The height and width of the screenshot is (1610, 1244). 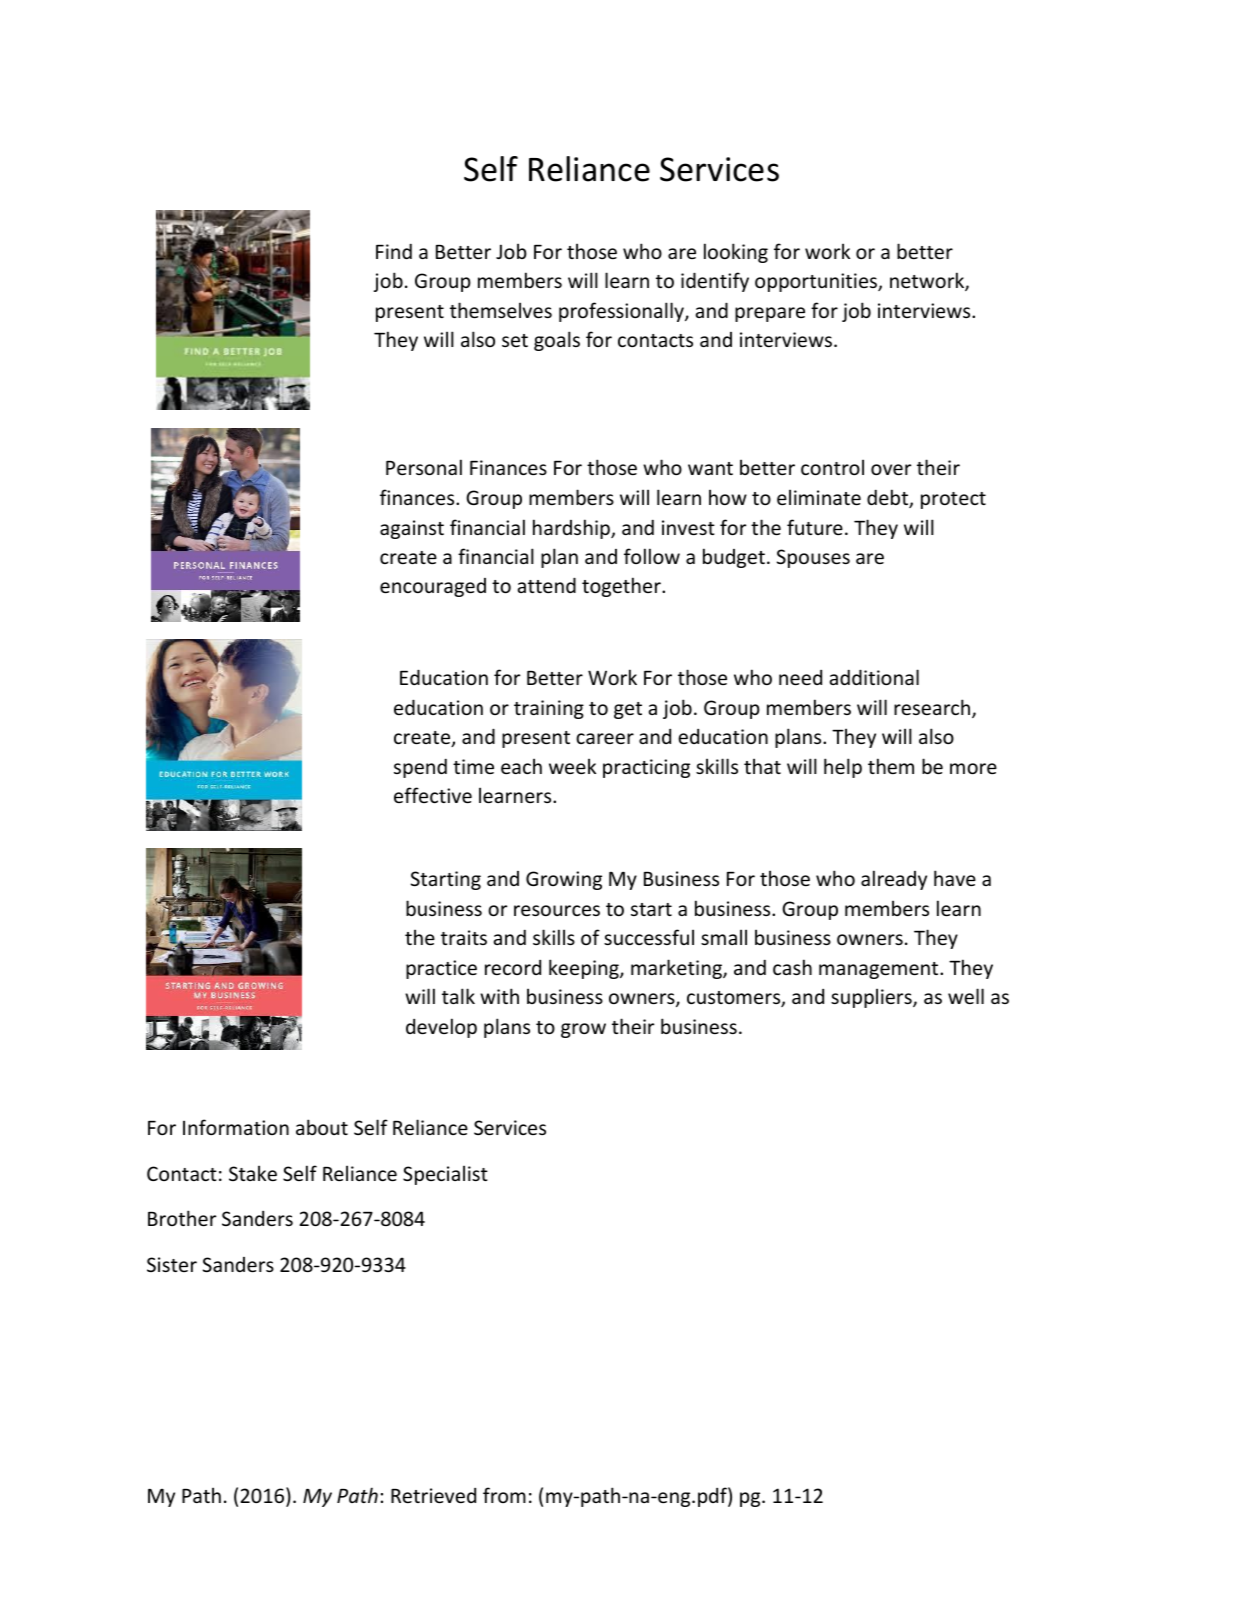 What do you see at coordinates (394, 251) in the screenshot?
I see `Find` at bounding box center [394, 251].
